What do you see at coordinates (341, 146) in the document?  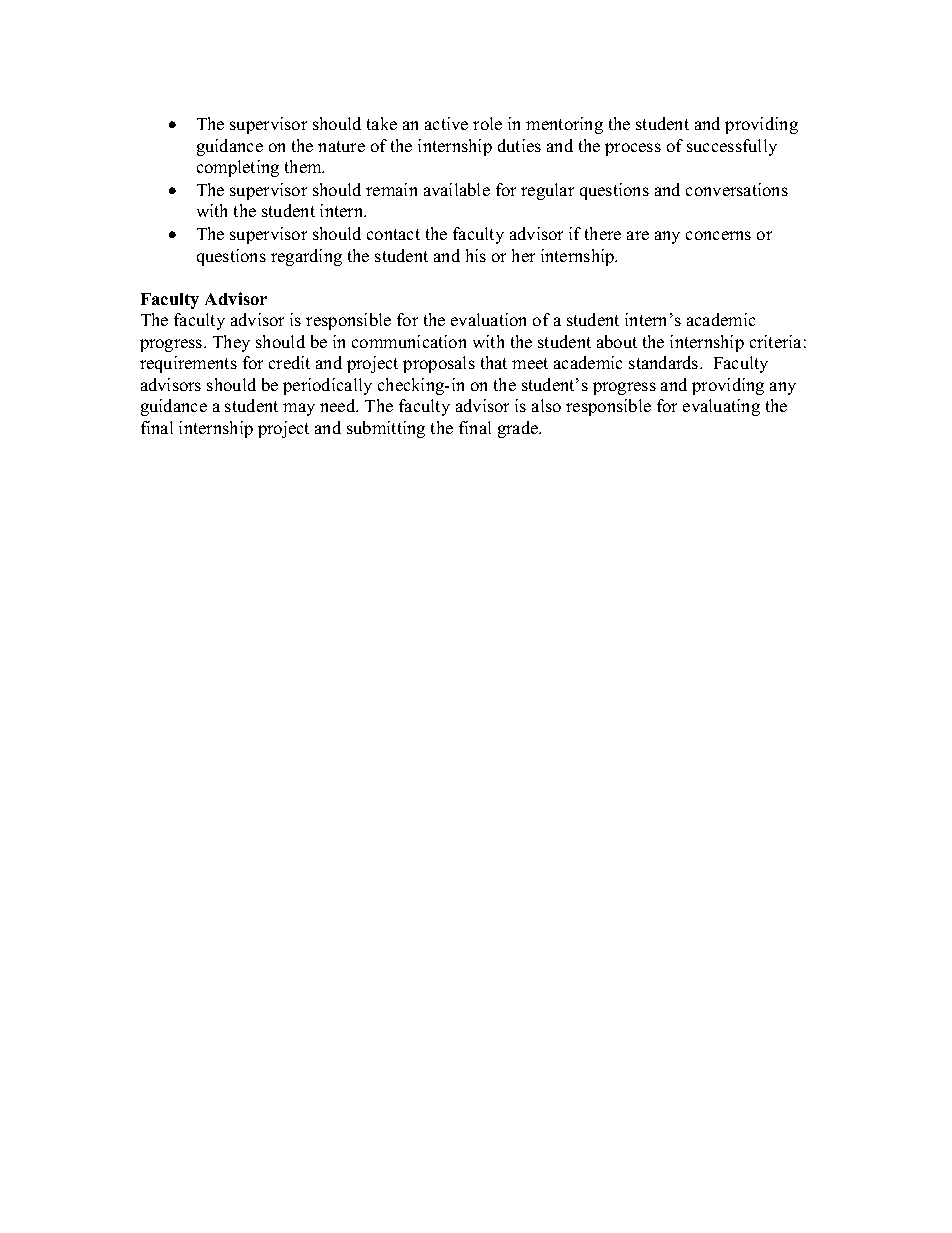 I see `nature` at bounding box center [341, 146].
